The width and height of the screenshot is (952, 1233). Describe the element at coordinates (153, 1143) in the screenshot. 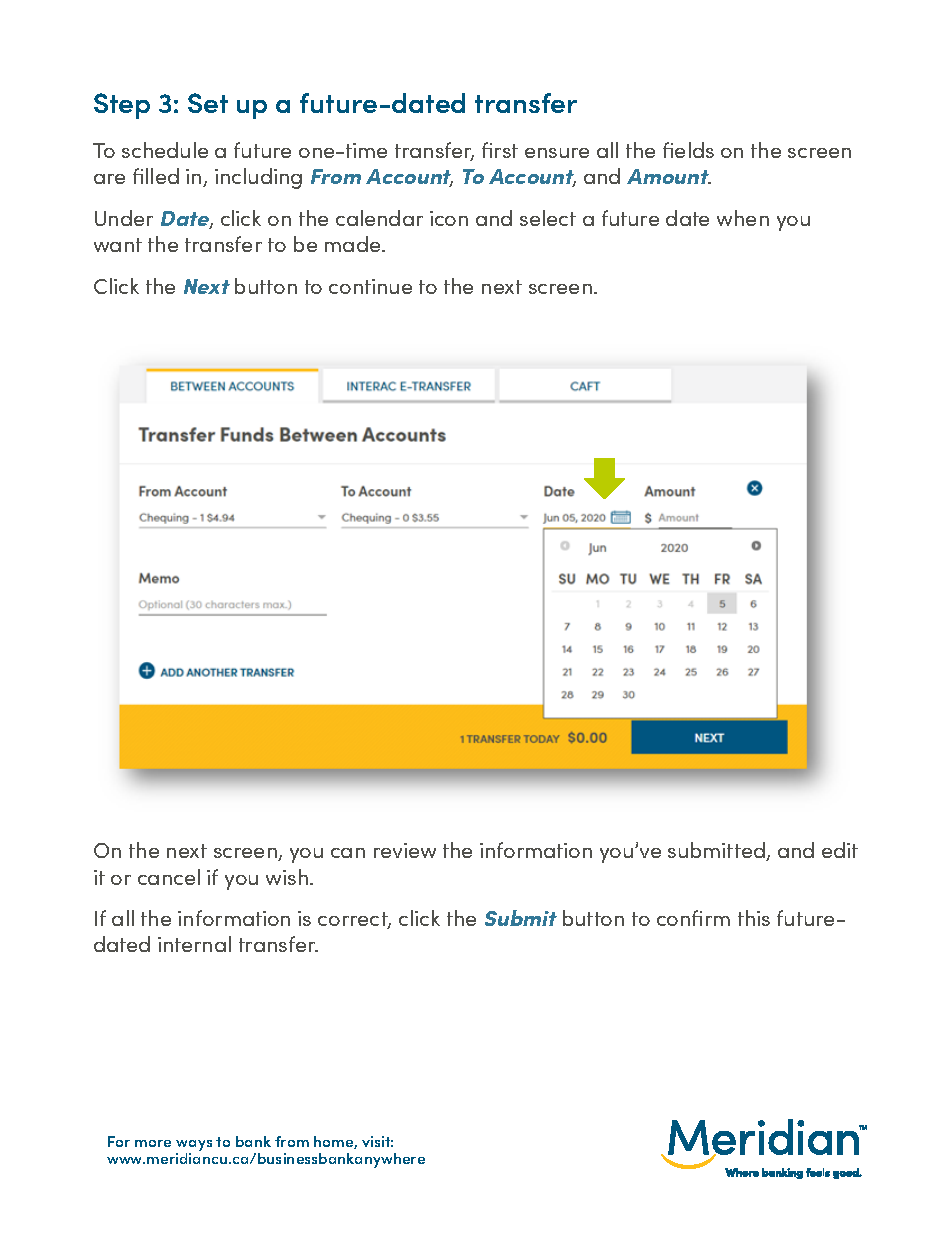

I see `more` at that location.
